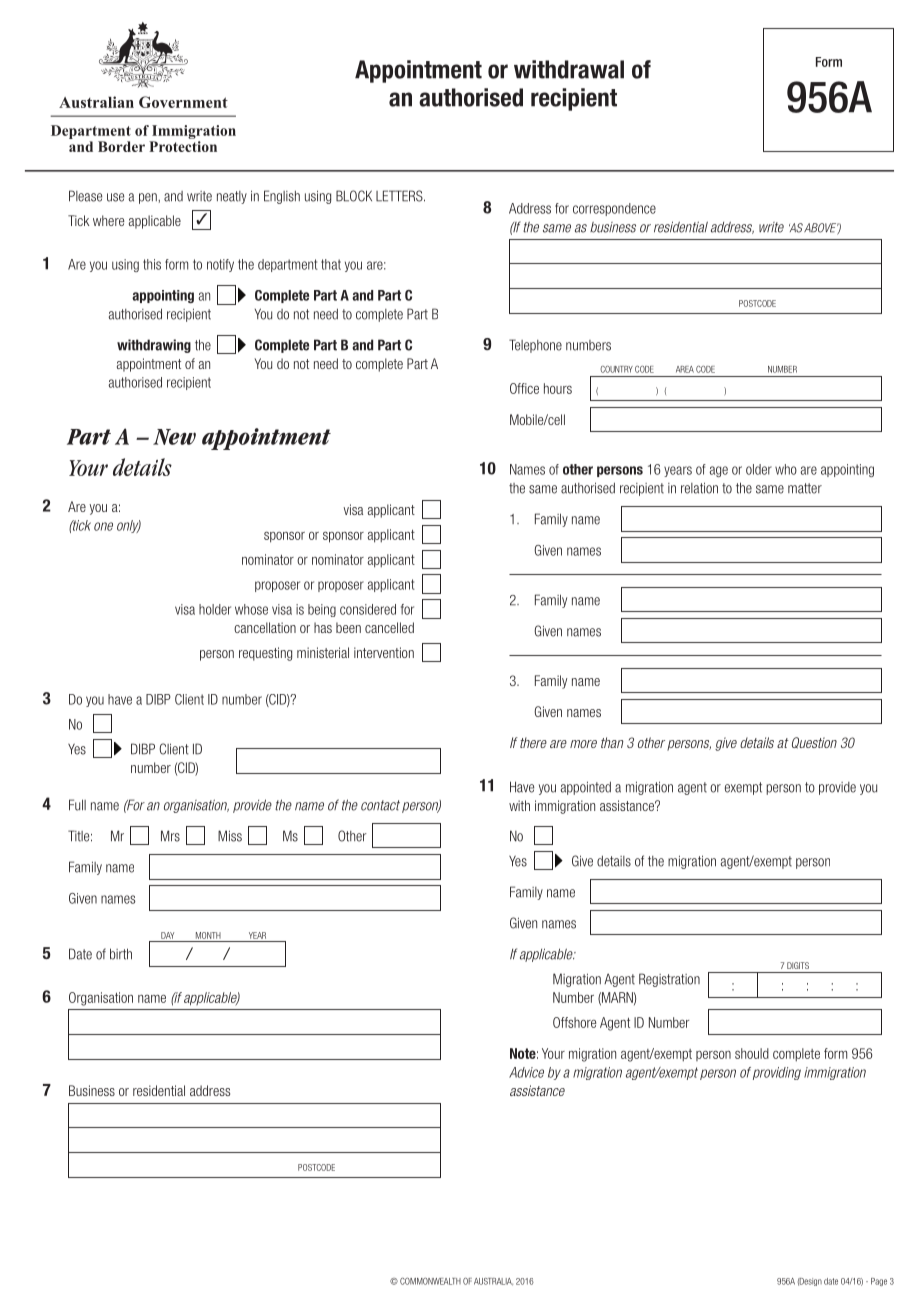 This screenshot has width=924, height=1308. Describe the element at coordinates (430, 1281) in the screenshot. I see `COMMONWEALTH` at that location.
